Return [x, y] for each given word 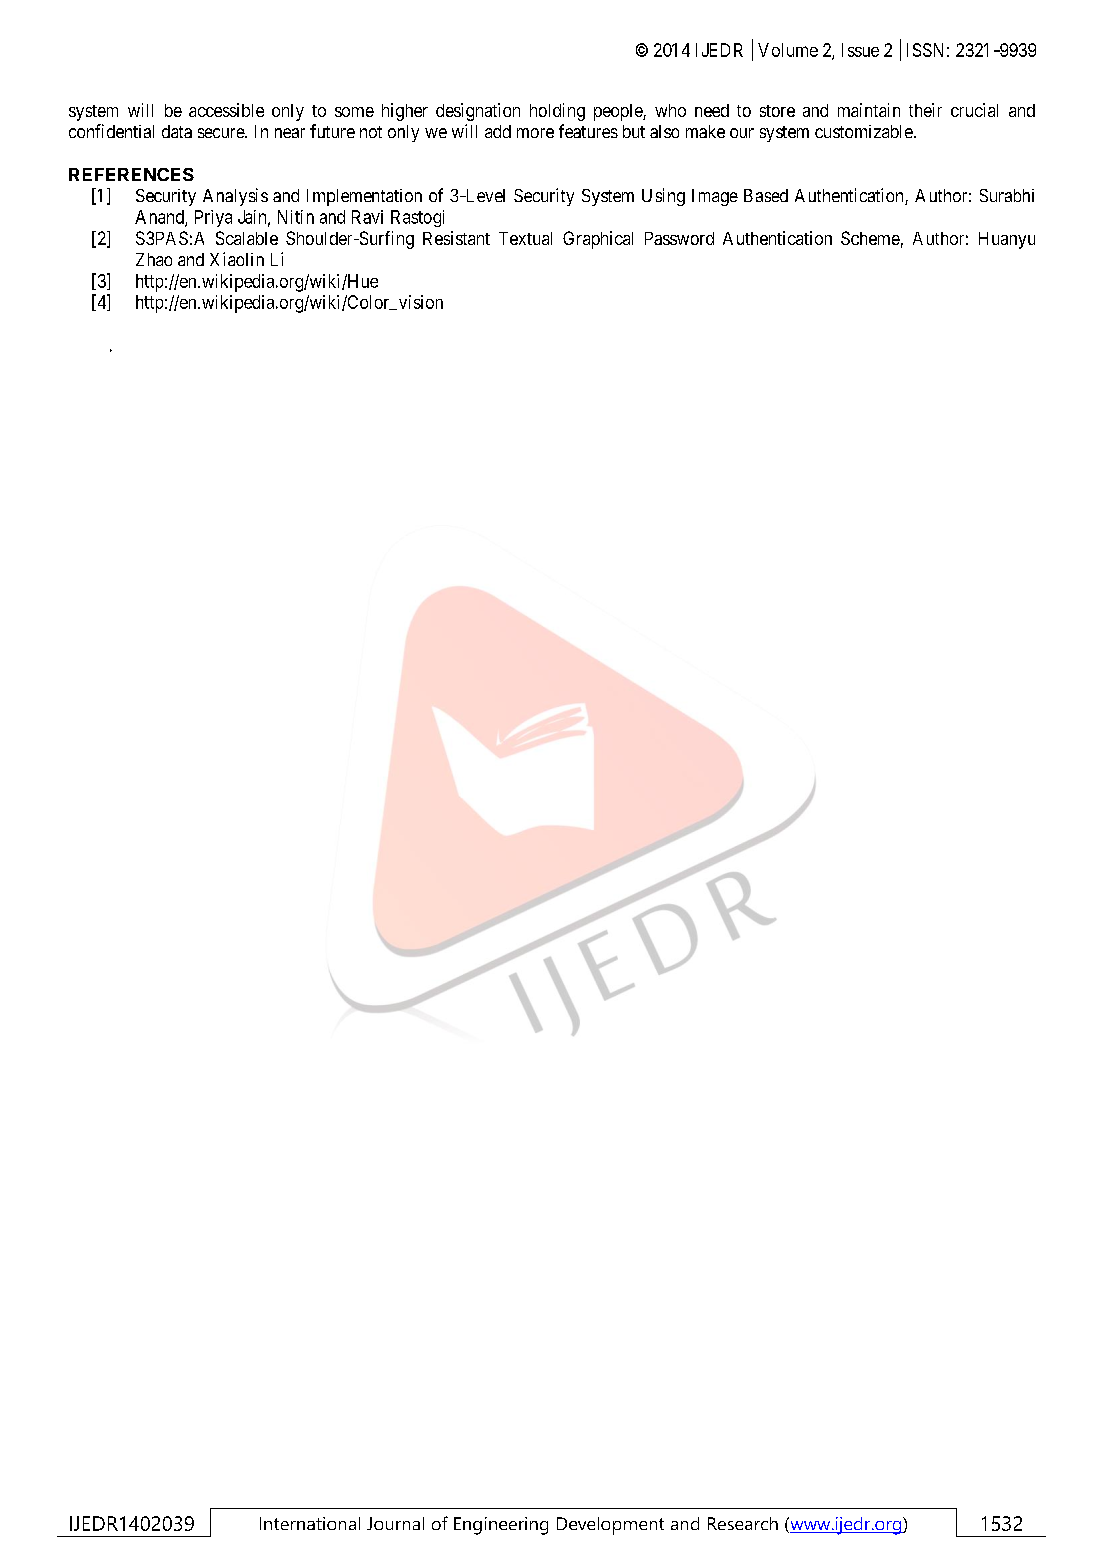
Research [743, 1523]
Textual [525, 238]
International [310, 1523]
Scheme [870, 238]
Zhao [154, 259]
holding [557, 112]
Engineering [501, 1526]
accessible [226, 110]
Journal [395, 1523]
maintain [869, 110]
